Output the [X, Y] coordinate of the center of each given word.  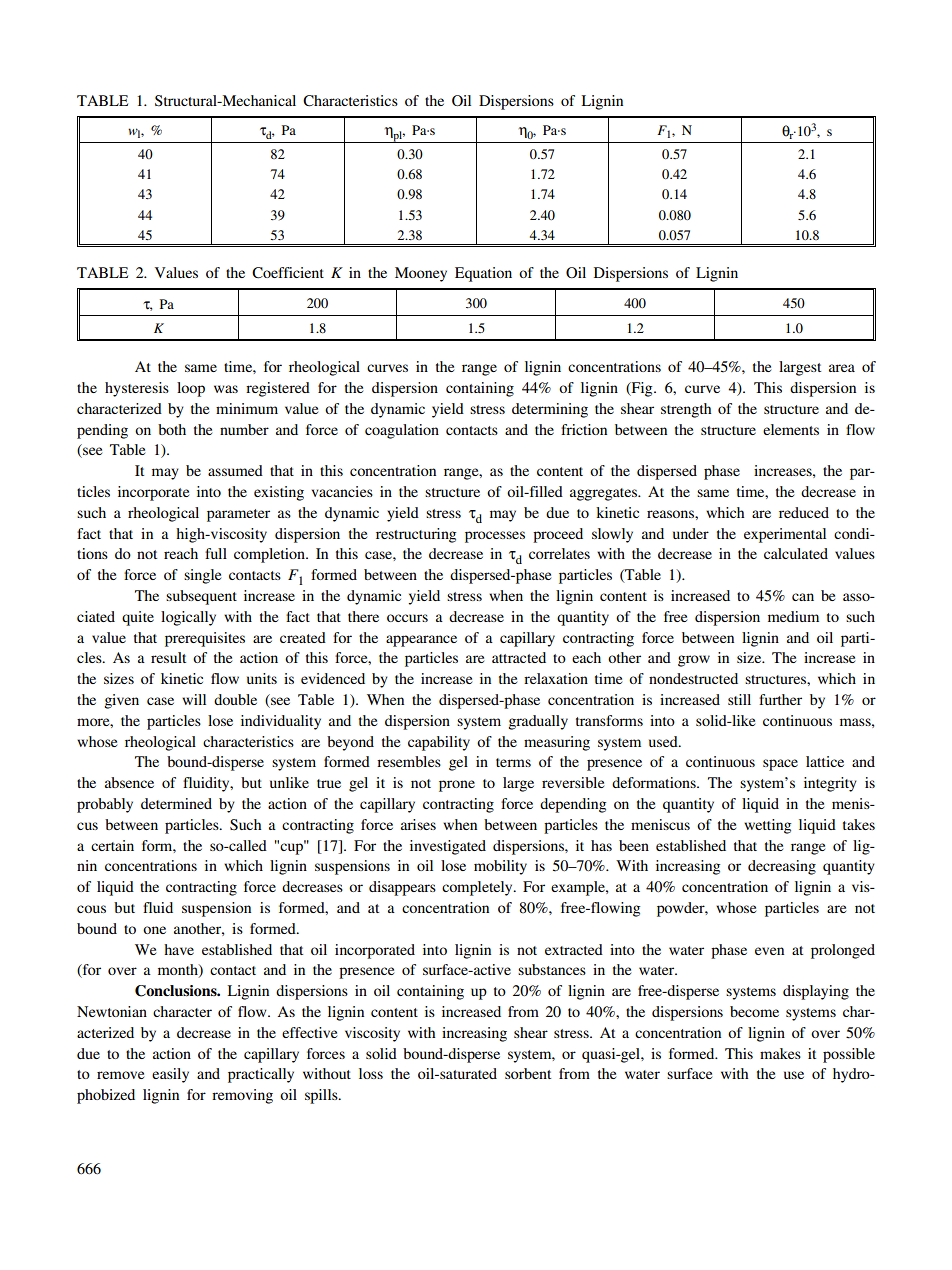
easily [170, 1075]
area [842, 368]
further [780, 699]
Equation [483, 274]
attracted [519, 657]
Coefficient [288, 273]
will [194, 699]
